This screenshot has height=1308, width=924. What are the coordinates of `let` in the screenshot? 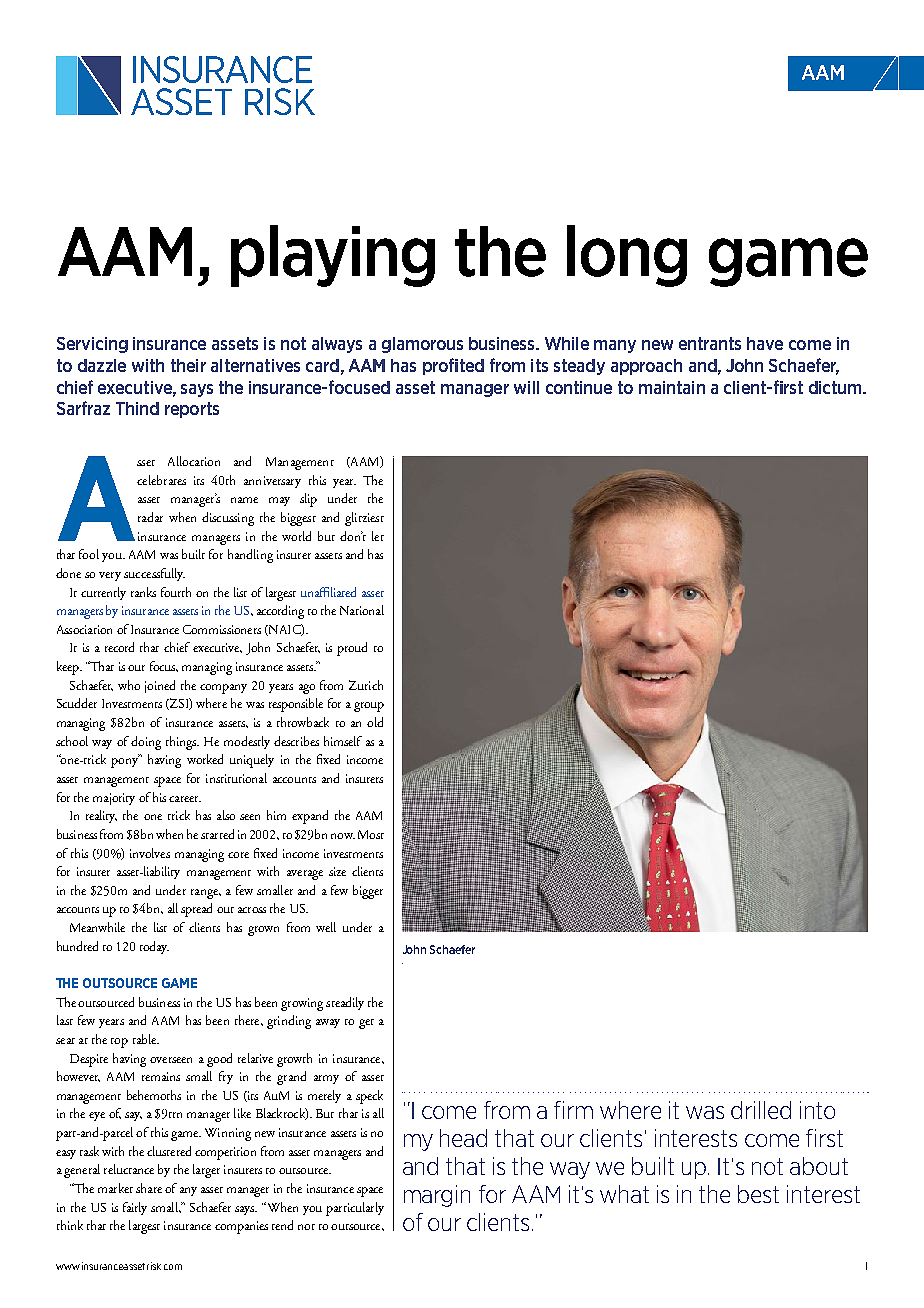 It's located at (378, 536).
